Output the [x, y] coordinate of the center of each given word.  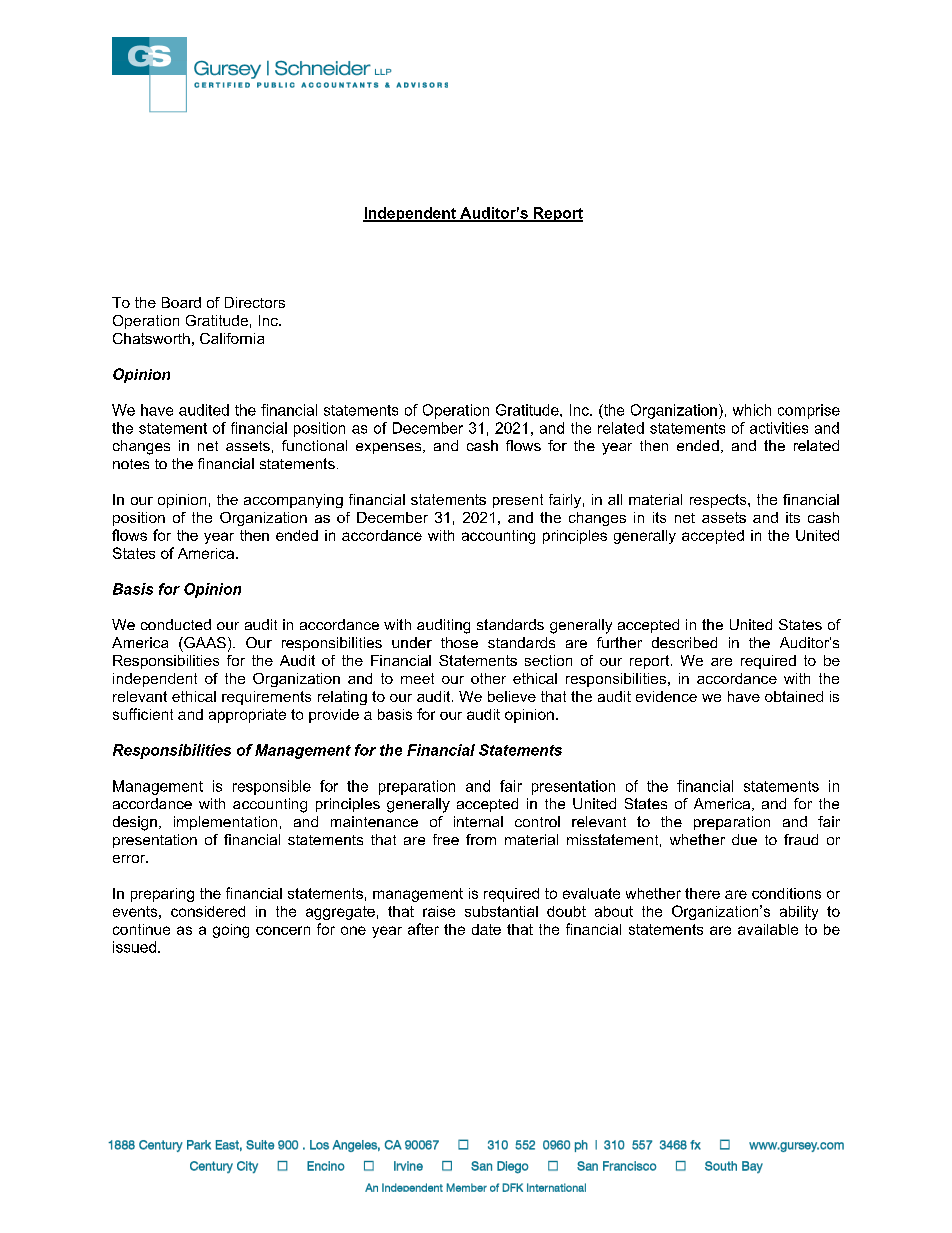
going [231, 931]
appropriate [247, 716]
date [486, 929]
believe [512, 696]
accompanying [293, 501]
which [752, 410]
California [232, 338]
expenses [390, 448]
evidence [666, 696]
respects [719, 501]
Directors [255, 302]
